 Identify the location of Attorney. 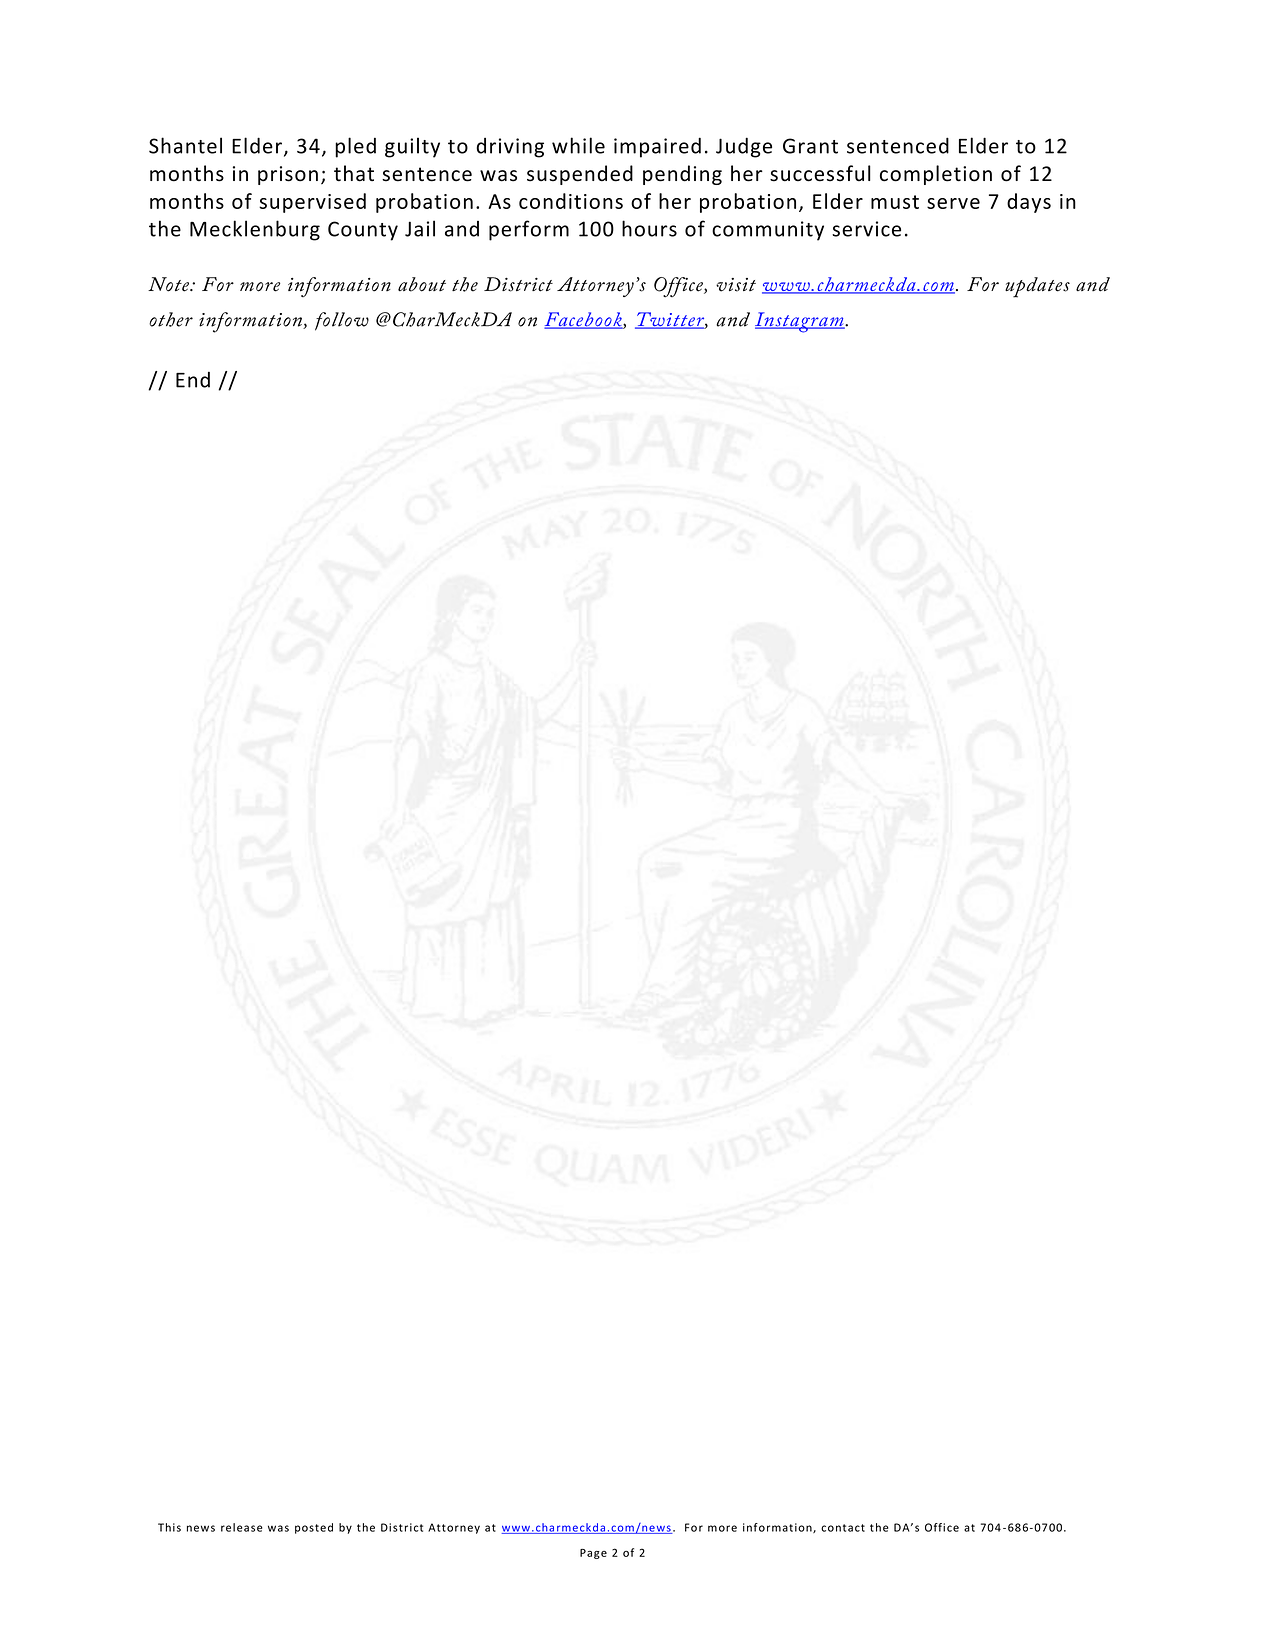
(454, 1528).
